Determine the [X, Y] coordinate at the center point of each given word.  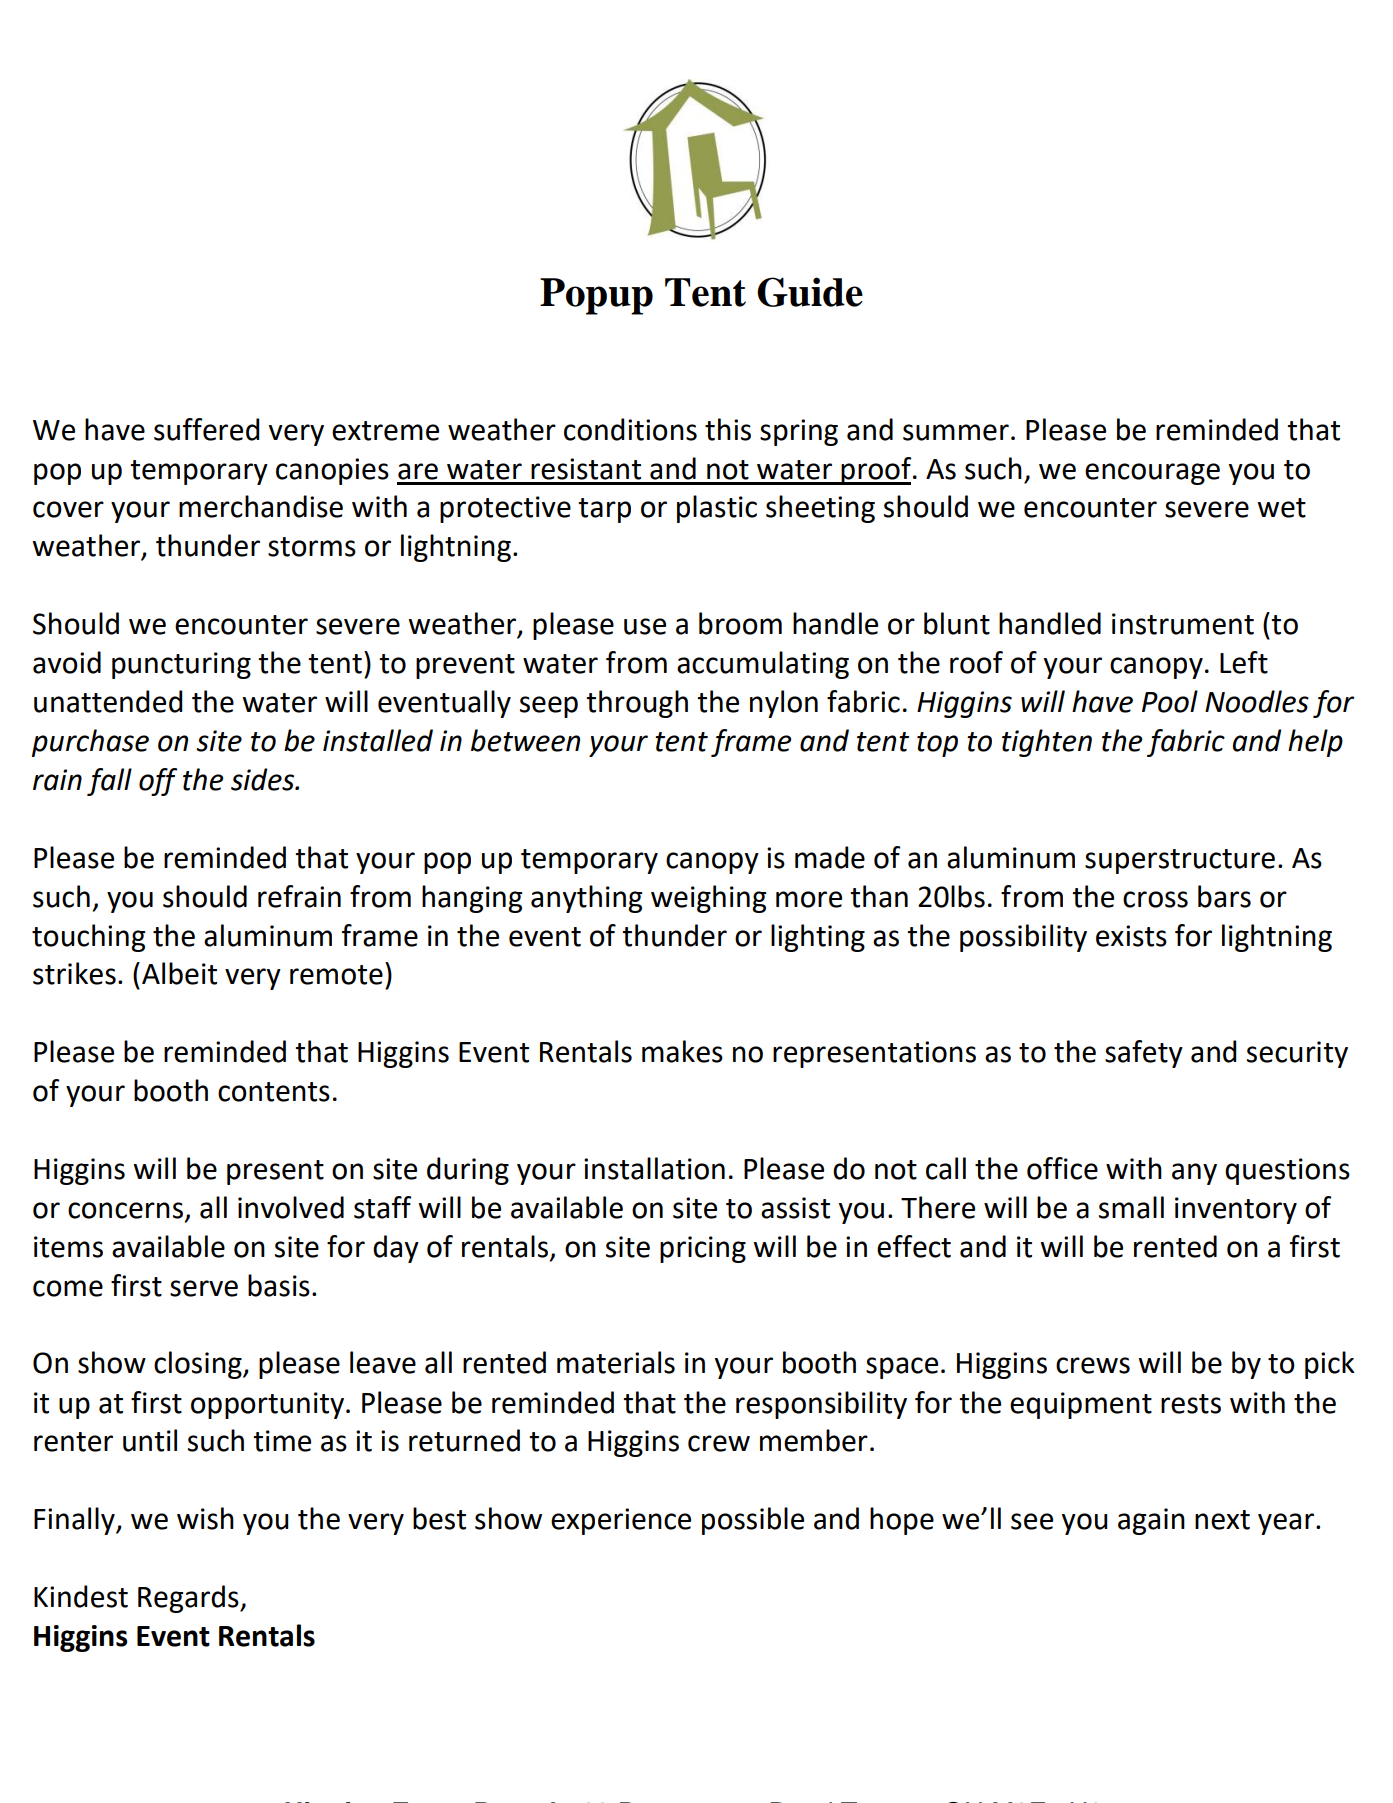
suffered [207, 429]
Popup [596, 296]
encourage [1152, 474]
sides [263, 779]
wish [205, 1518]
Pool [1170, 701]
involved [291, 1207]
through [637, 704]
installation [654, 1168]
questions [1287, 1171]
